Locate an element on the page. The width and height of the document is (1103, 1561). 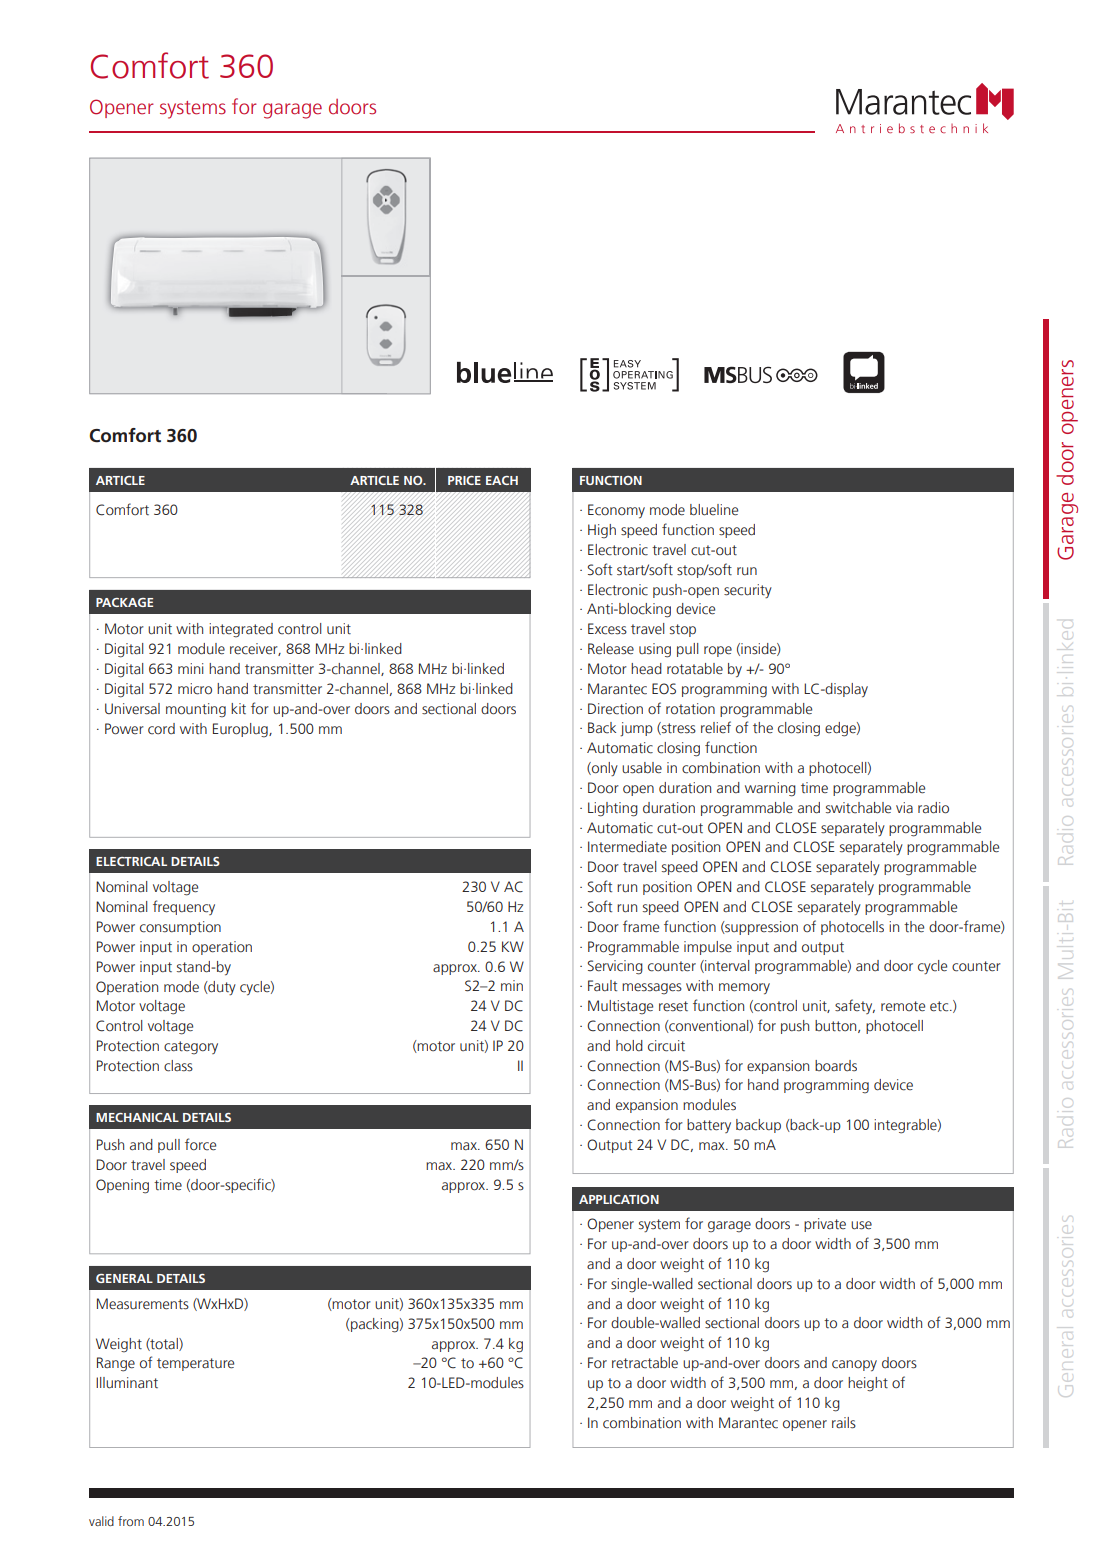
EACH is located at coordinates (502, 480).
